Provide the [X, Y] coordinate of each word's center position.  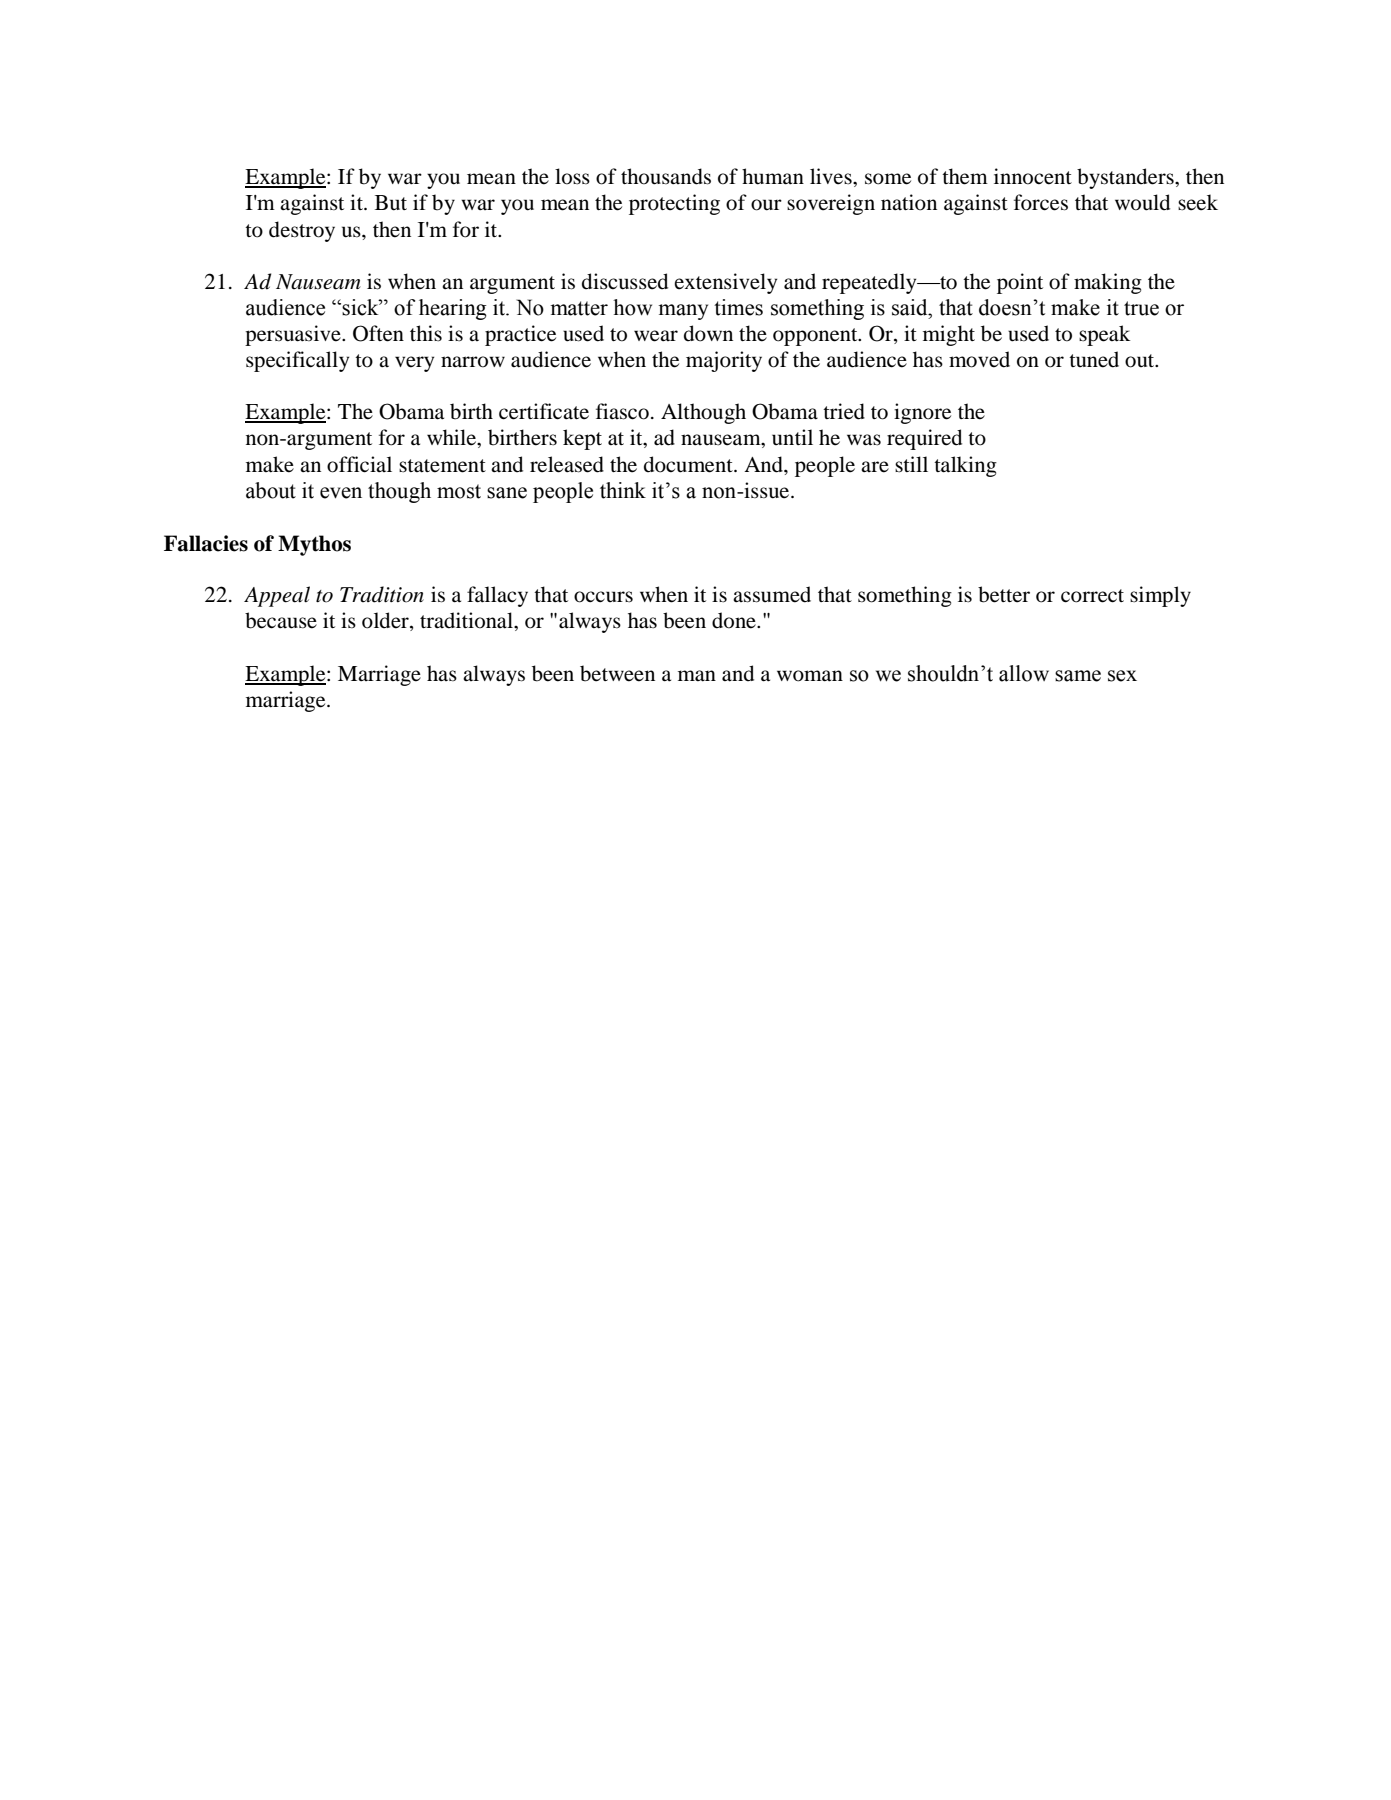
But [391, 203]
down [708, 333]
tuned [1094, 359]
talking [965, 466]
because [281, 620]
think [623, 490]
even [341, 493]
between [617, 673]
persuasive [294, 335]
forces [1041, 202]
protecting [674, 204]
